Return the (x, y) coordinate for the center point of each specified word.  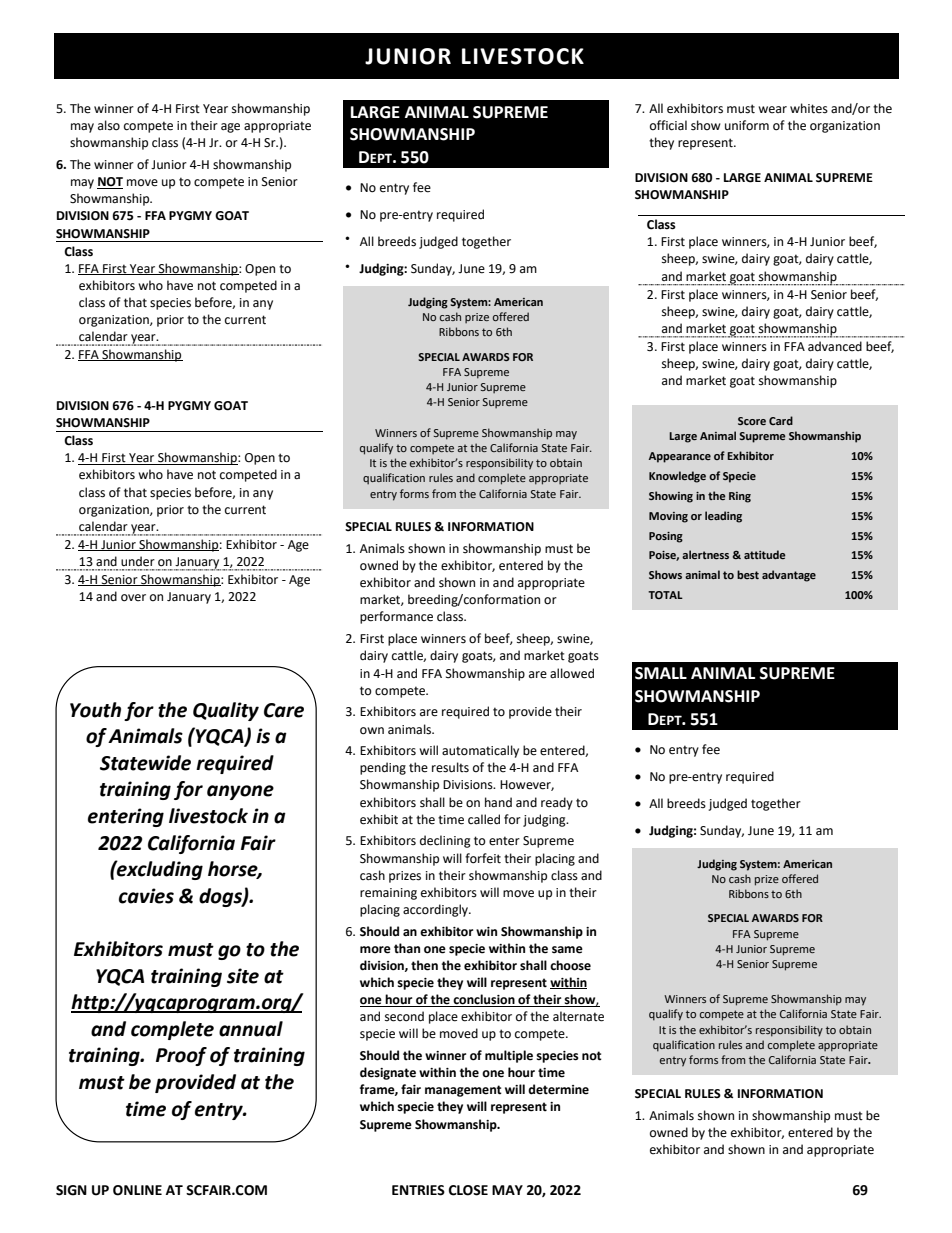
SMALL (661, 673)
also (109, 125)
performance (396, 617)
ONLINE (137, 1190)
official (668, 125)
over (133, 598)
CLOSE (468, 1190)
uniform (747, 125)
